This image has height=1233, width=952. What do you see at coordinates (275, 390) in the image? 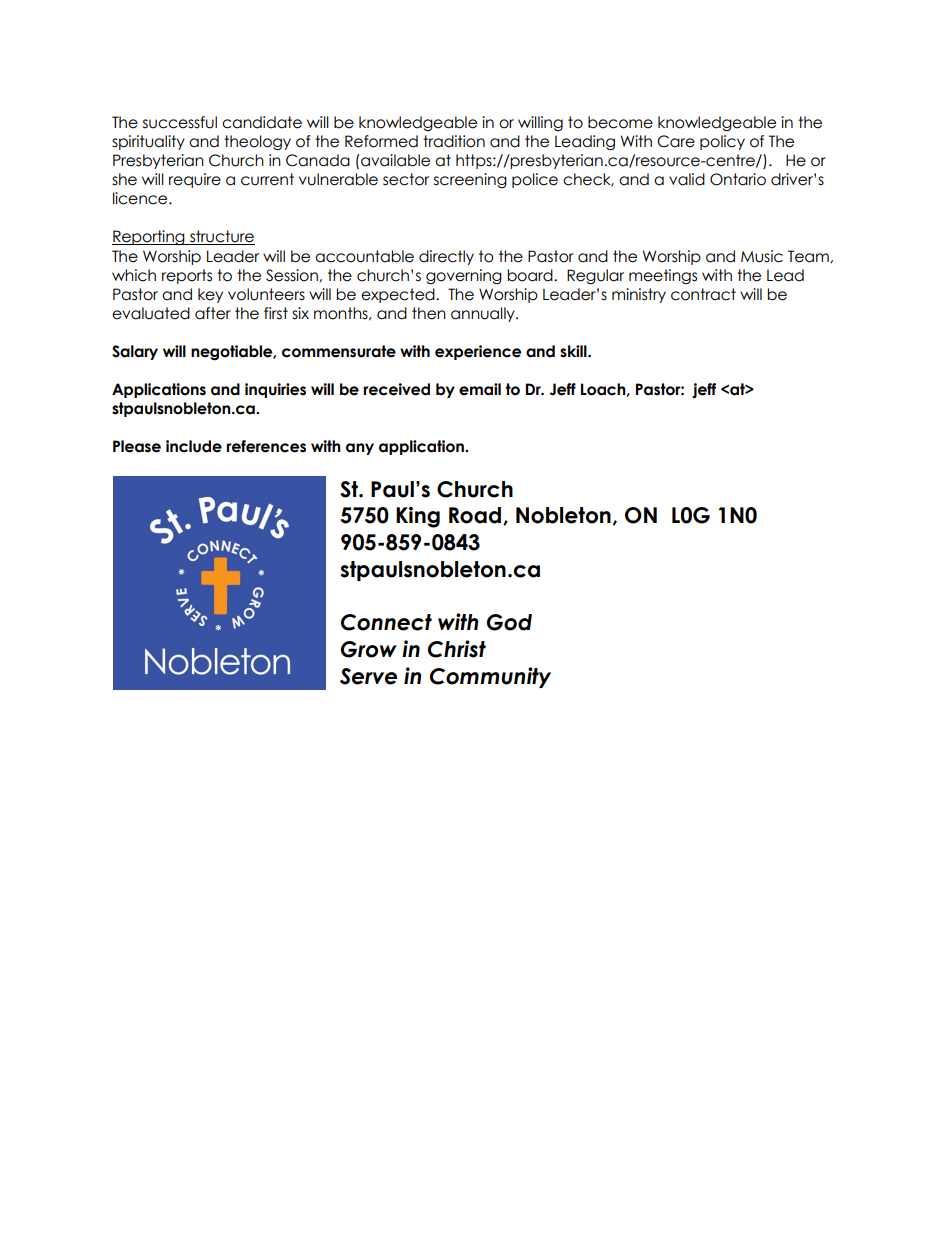
I see `inquiries` at bounding box center [275, 390].
